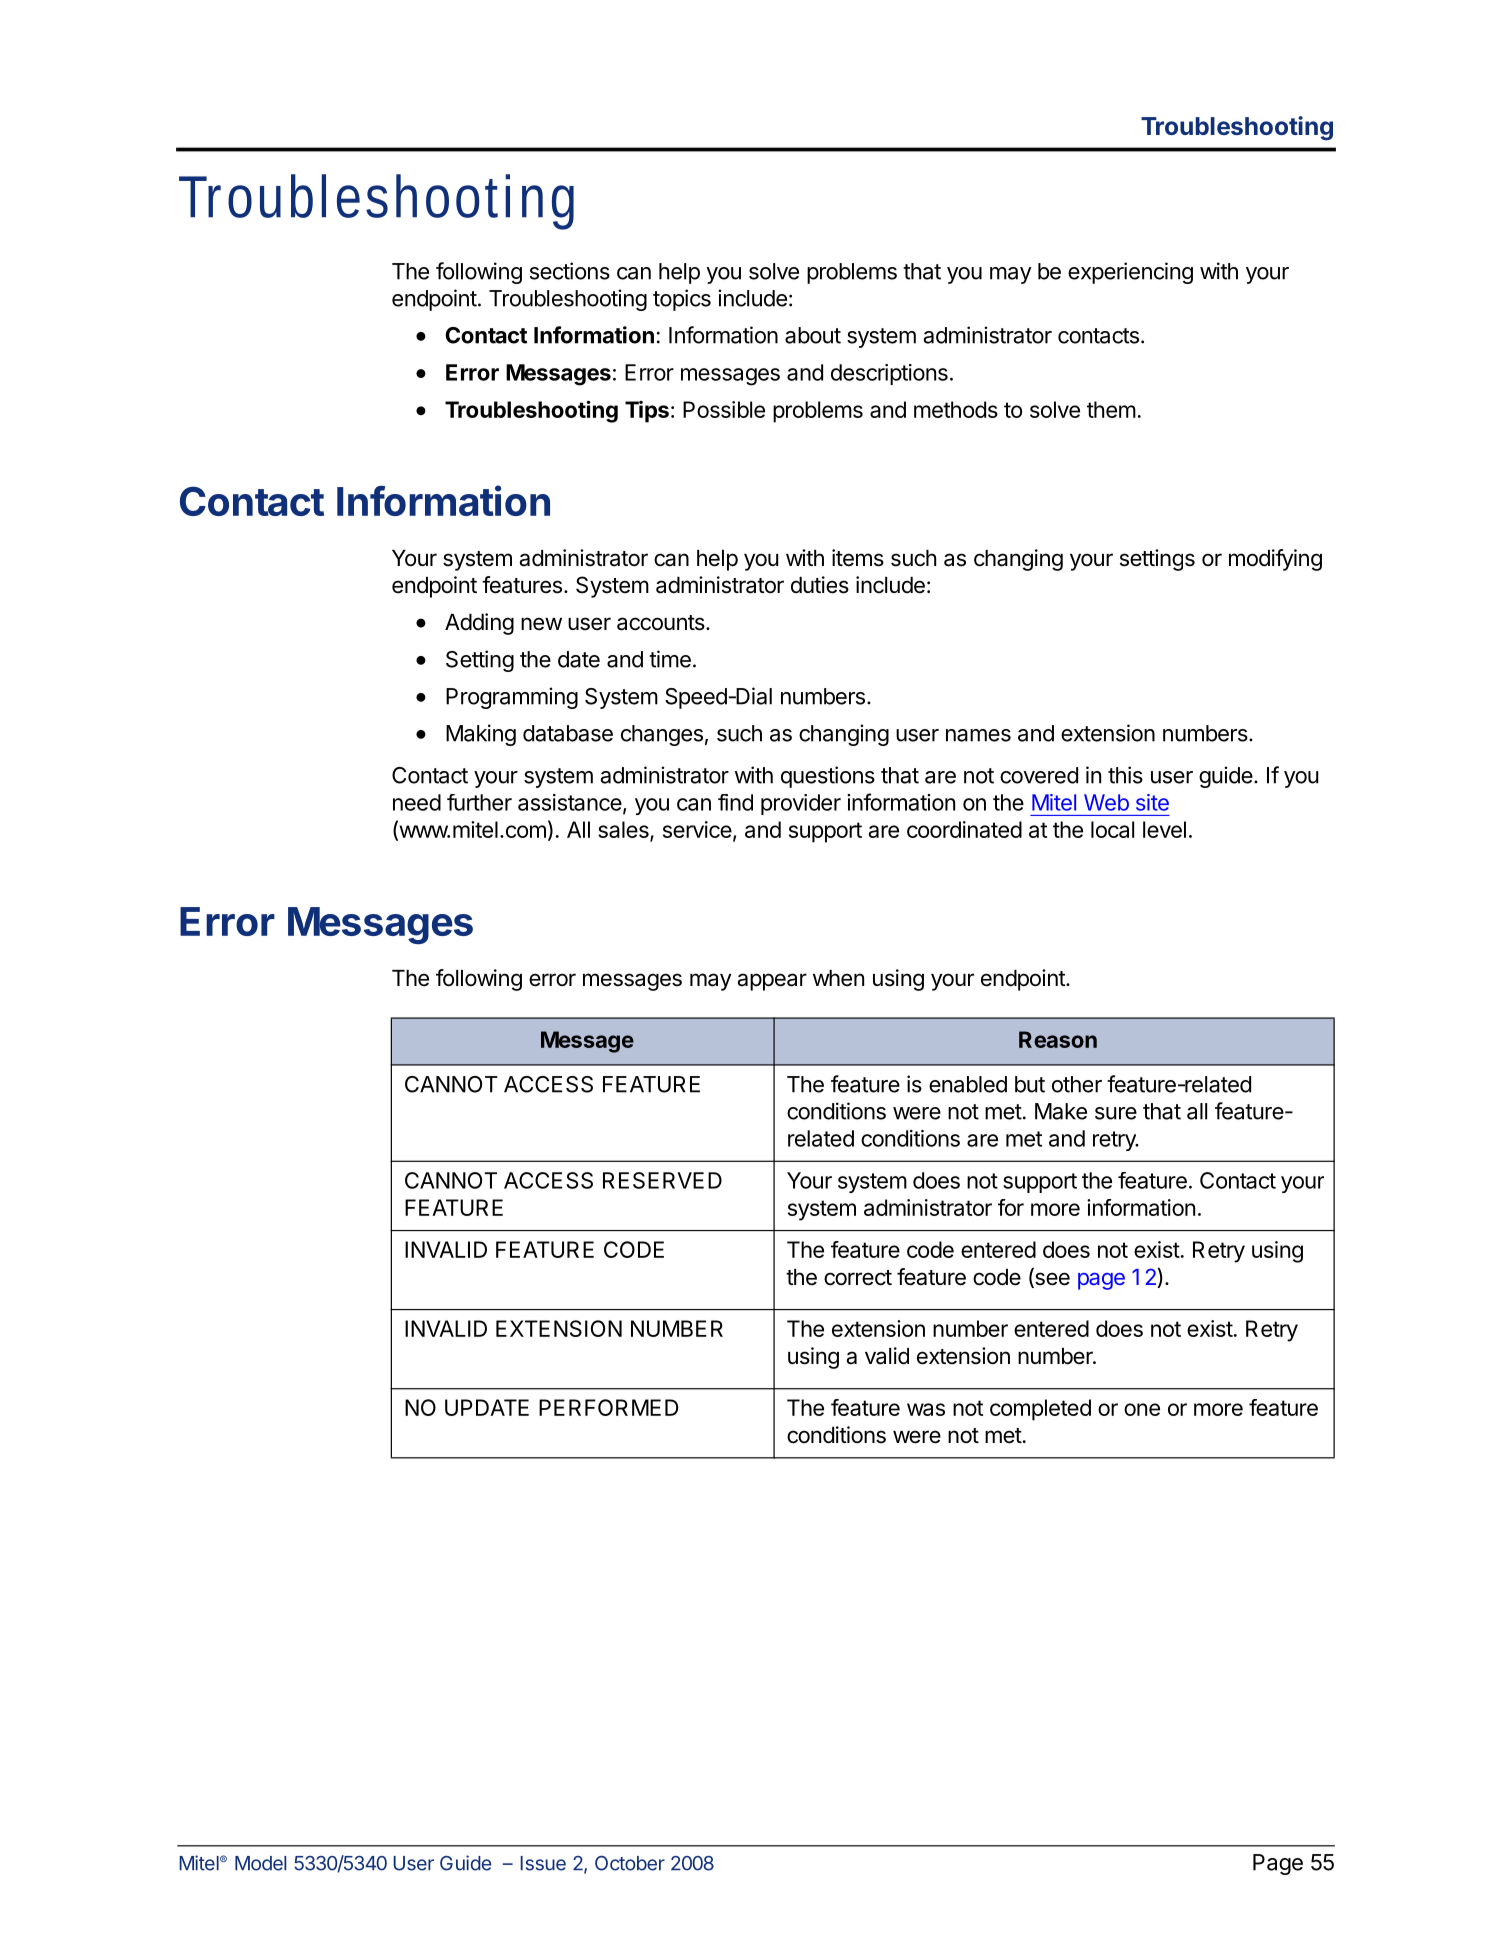  Describe the element at coordinates (858, 1278) in the screenshot. I see `correct` at that location.
